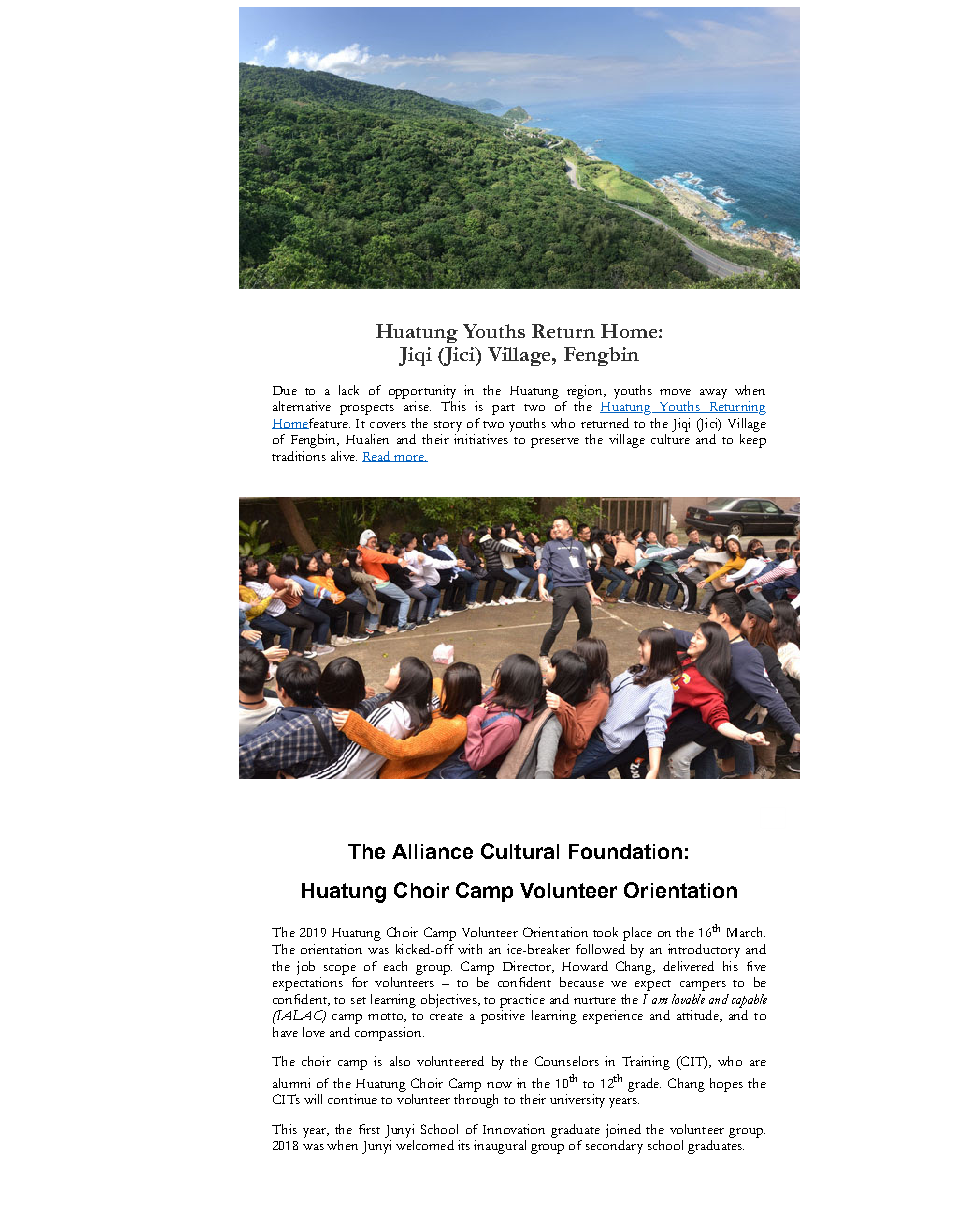  I want to click on March, so click(746, 932).
